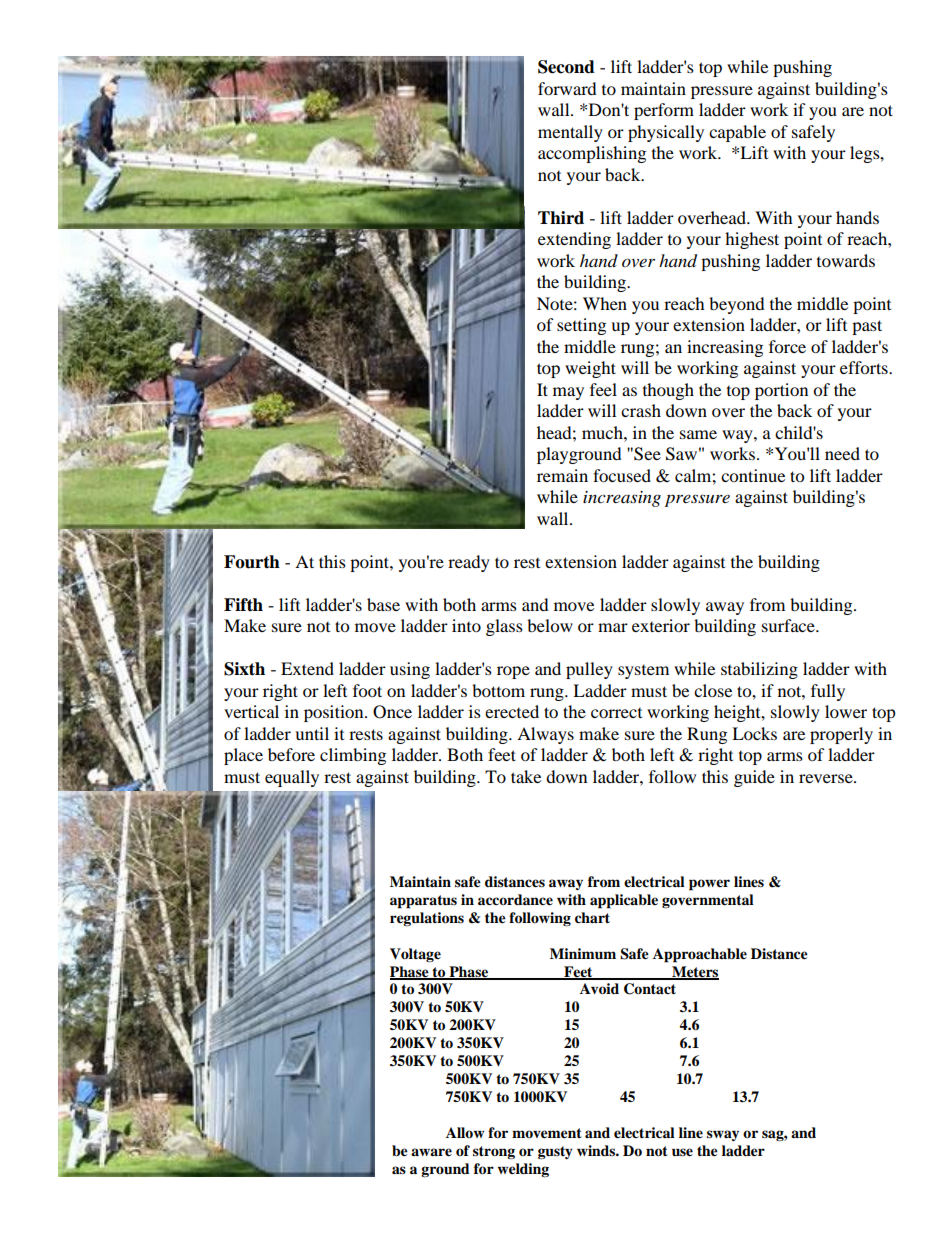  What do you see at coordinates (737, 133) in the document?
I see `capable` at bounding box center [737, 133].
